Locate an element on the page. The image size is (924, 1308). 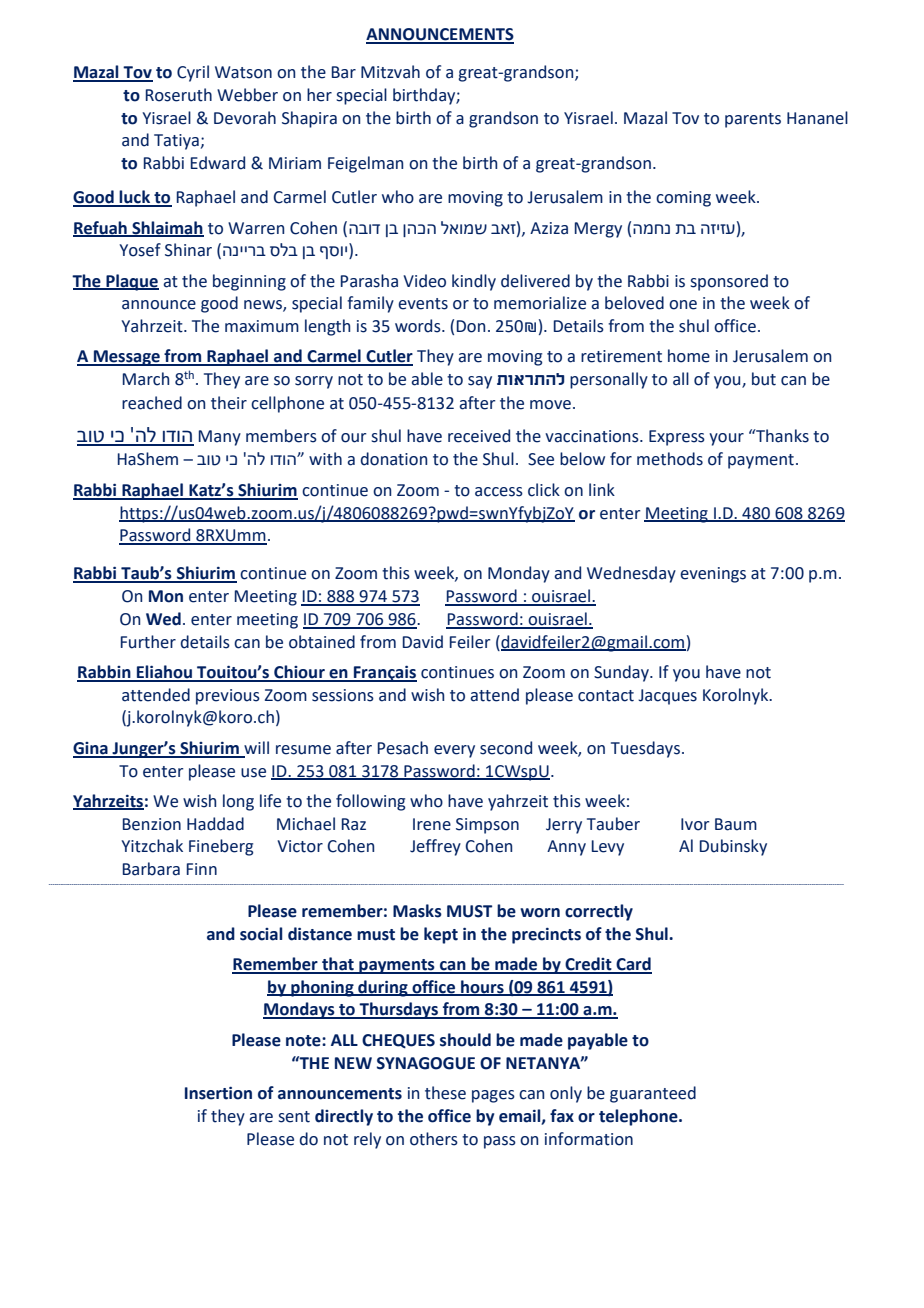
parents is located at coordinates (753, 120).
